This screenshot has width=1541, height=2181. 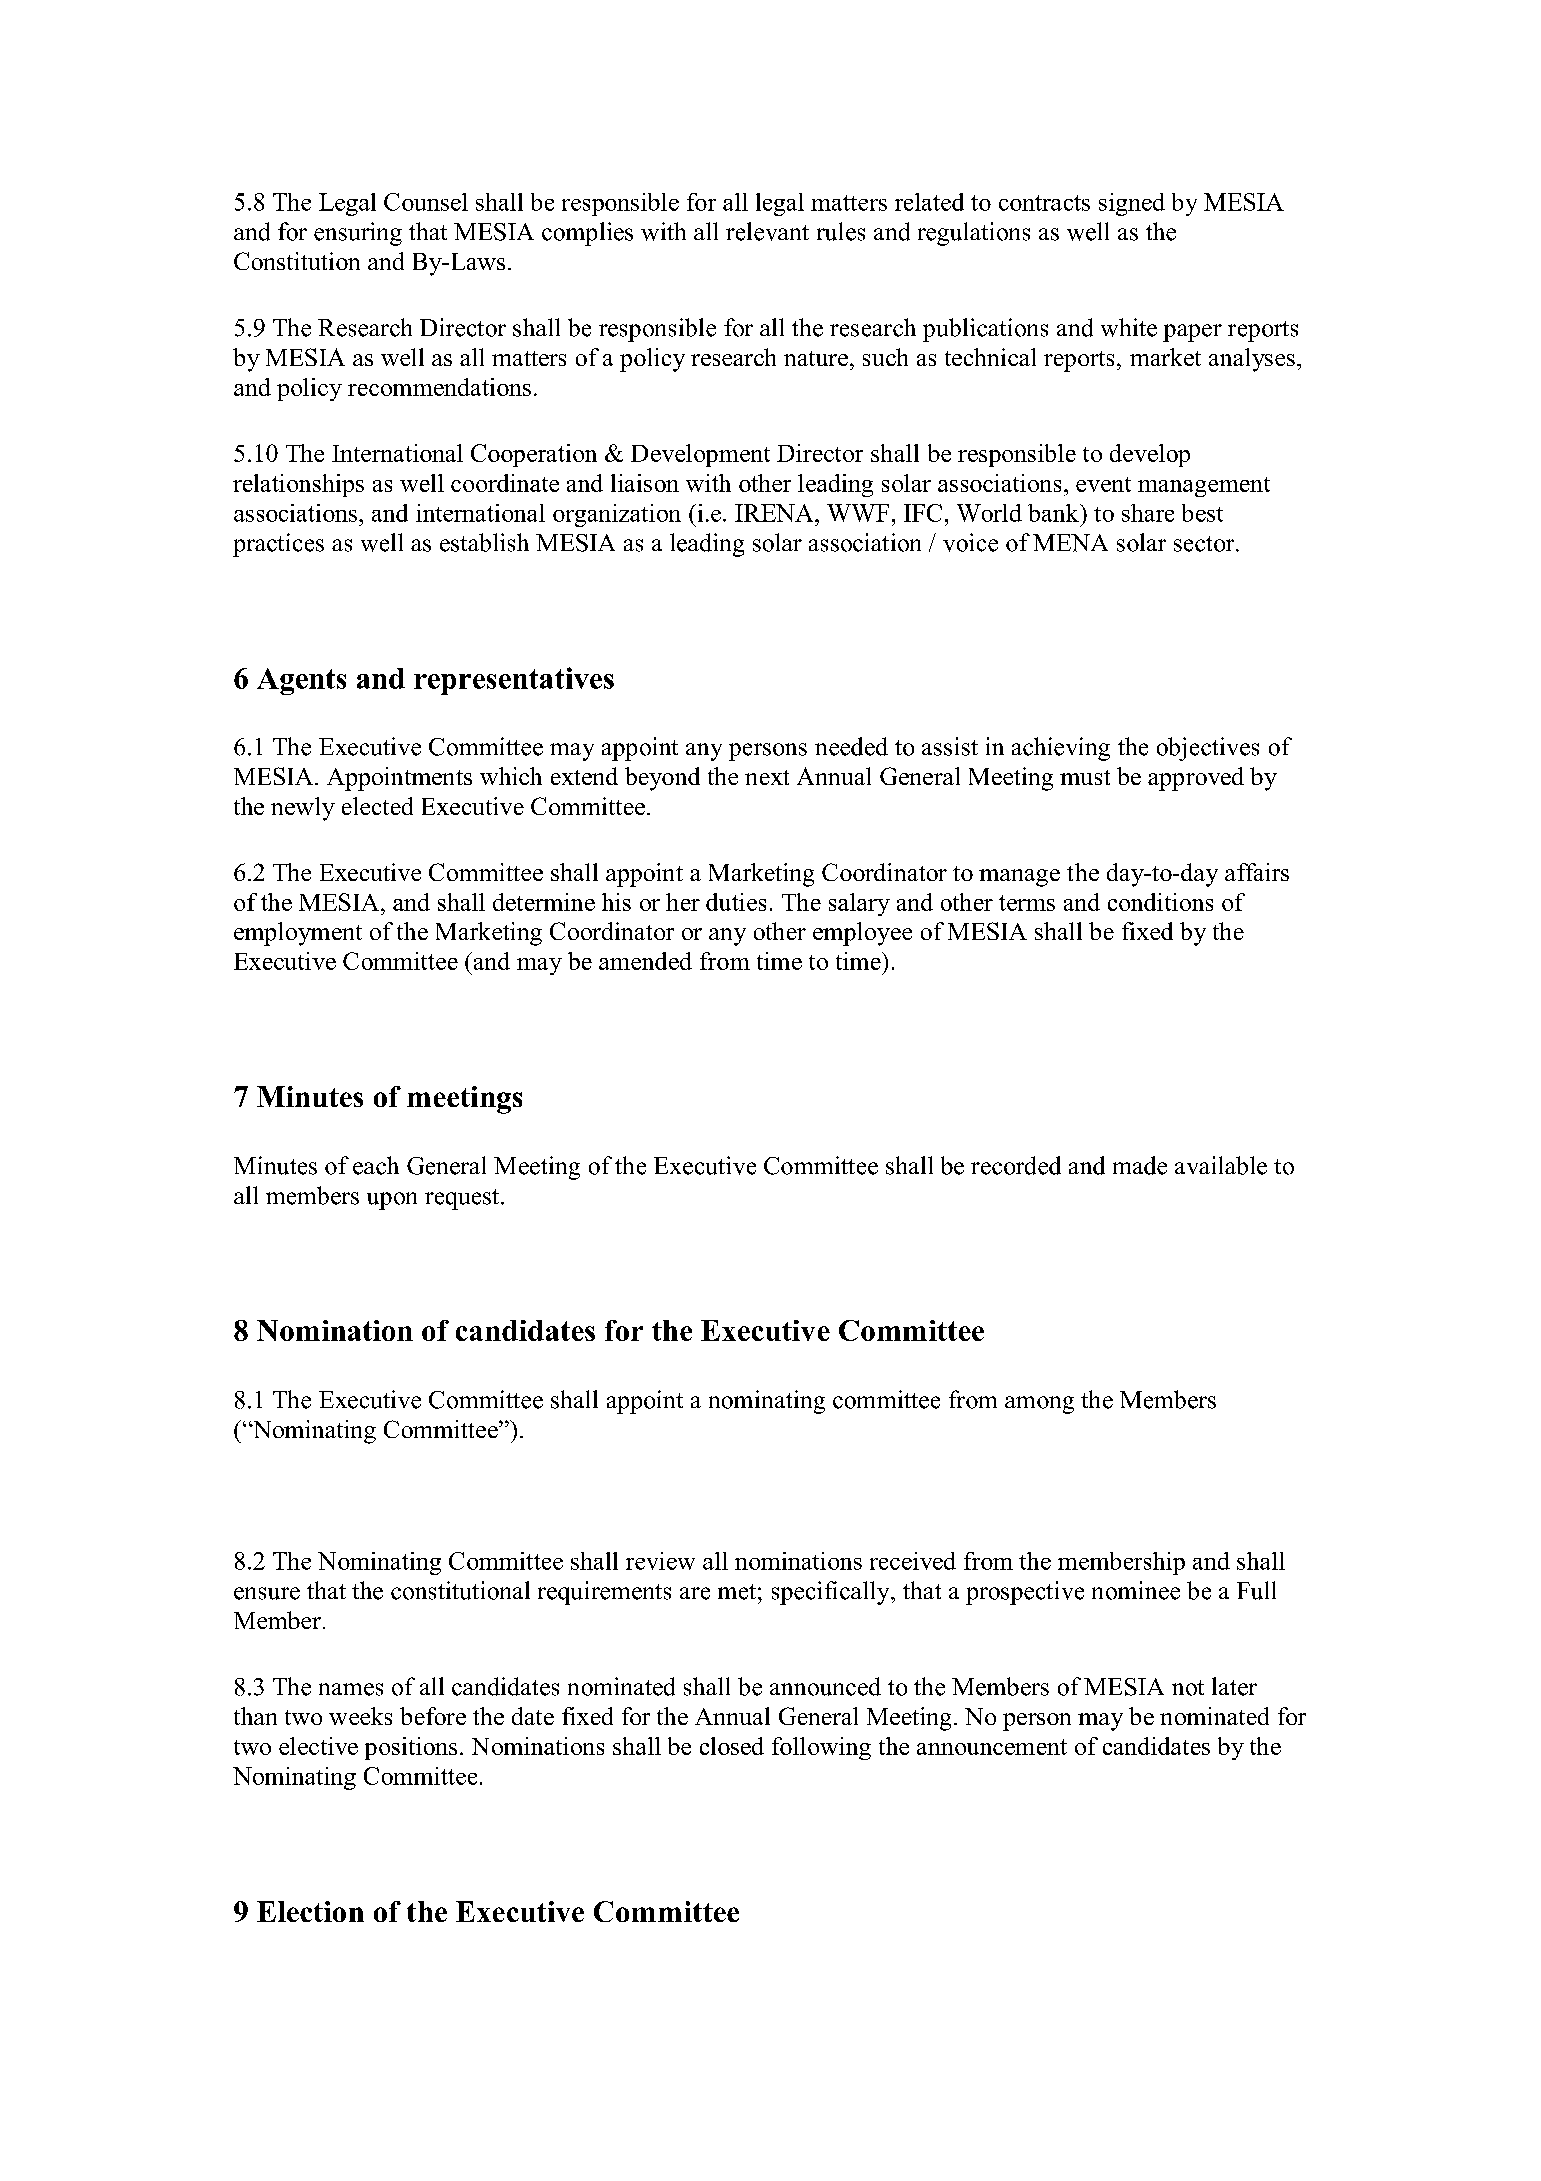 What do you see at coordinates (392, 1201) in the screenshot?
I see `upon` at bounding box center [392, 1201].
